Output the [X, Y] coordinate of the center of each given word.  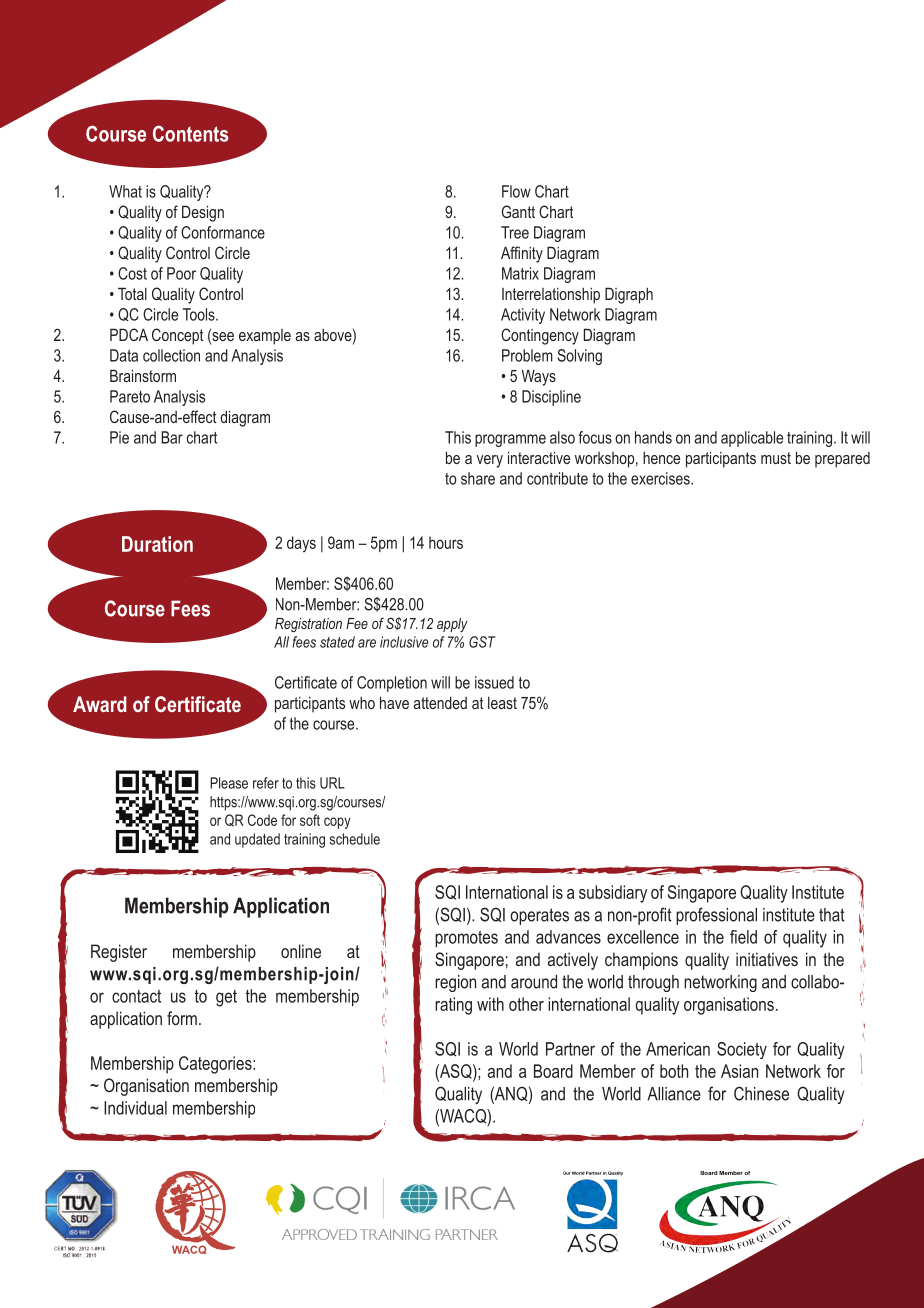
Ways [539, 377]
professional [716, 916]
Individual [135, 1108]
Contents [190, 133]
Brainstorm [143, 375]
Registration [308, 625]
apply [452, 625]
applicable [752, 439]
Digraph [629, 295]
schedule [354, 839]
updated [257, 840]
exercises [661, 478]
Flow [516, 191]
